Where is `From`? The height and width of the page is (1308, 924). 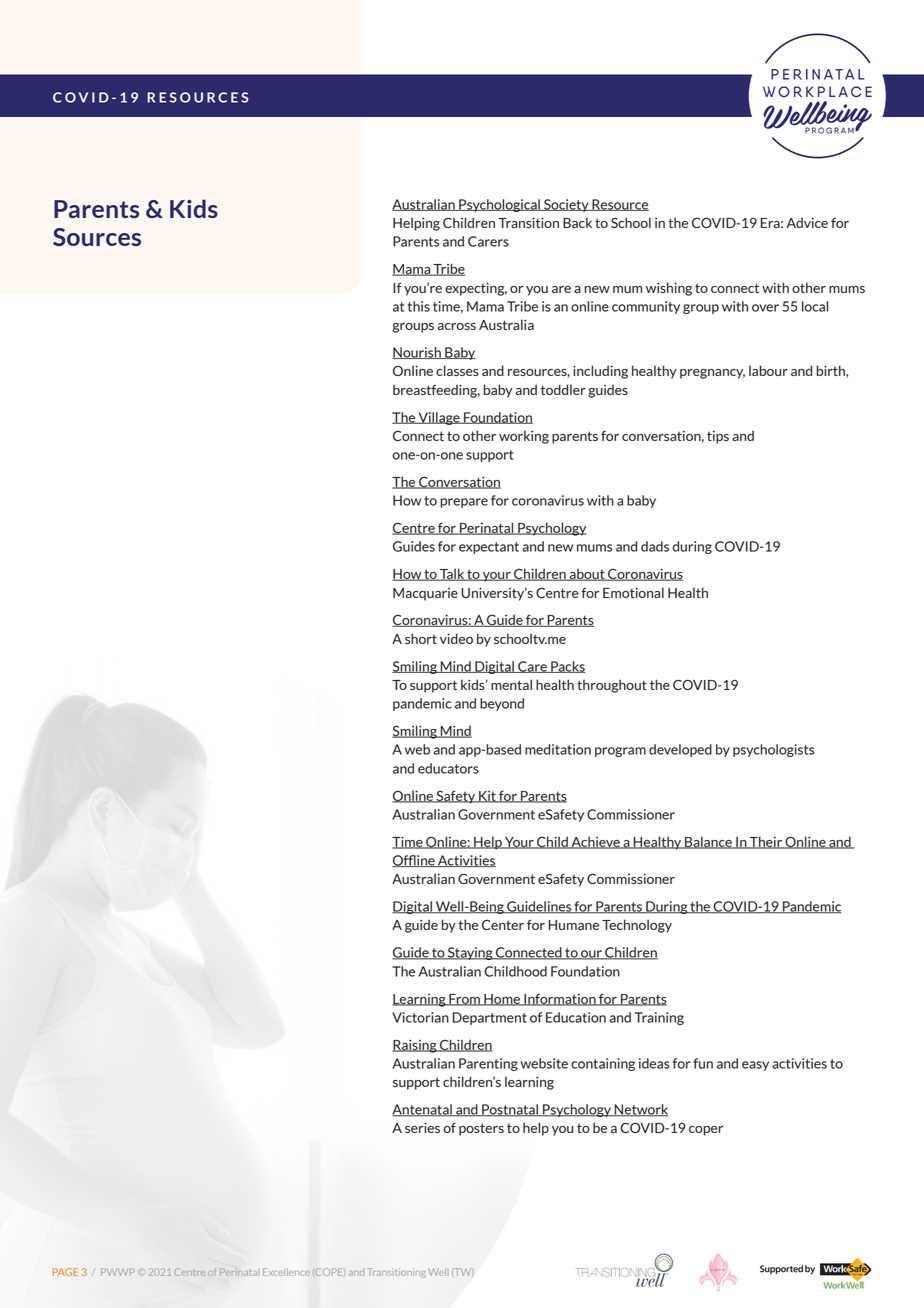
From is located at coordinates (464, 1000).
